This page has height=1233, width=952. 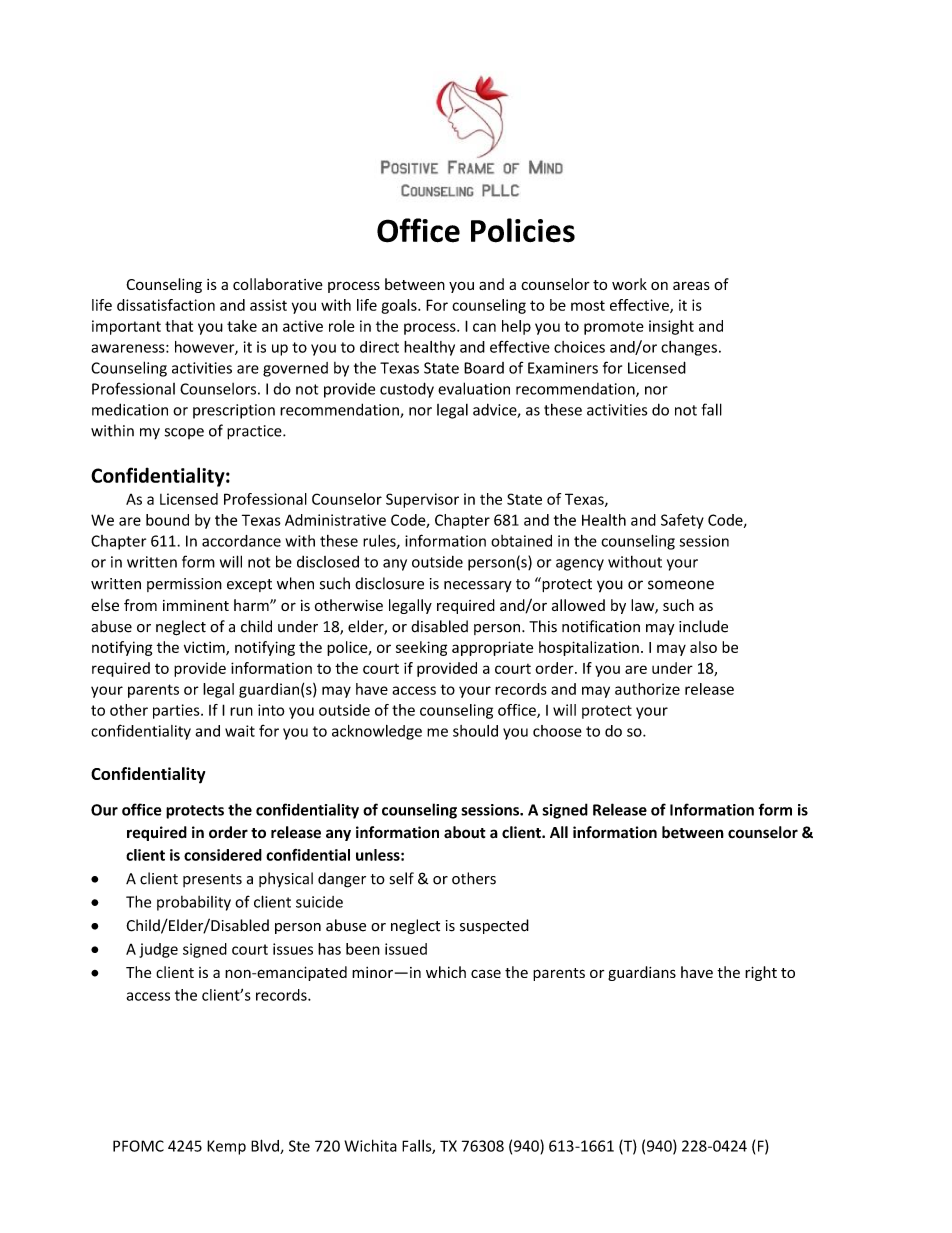 What do you see at coordinates (370, 1145) in the page?
I see `Wichita` at bounding box center [370, 1145].
